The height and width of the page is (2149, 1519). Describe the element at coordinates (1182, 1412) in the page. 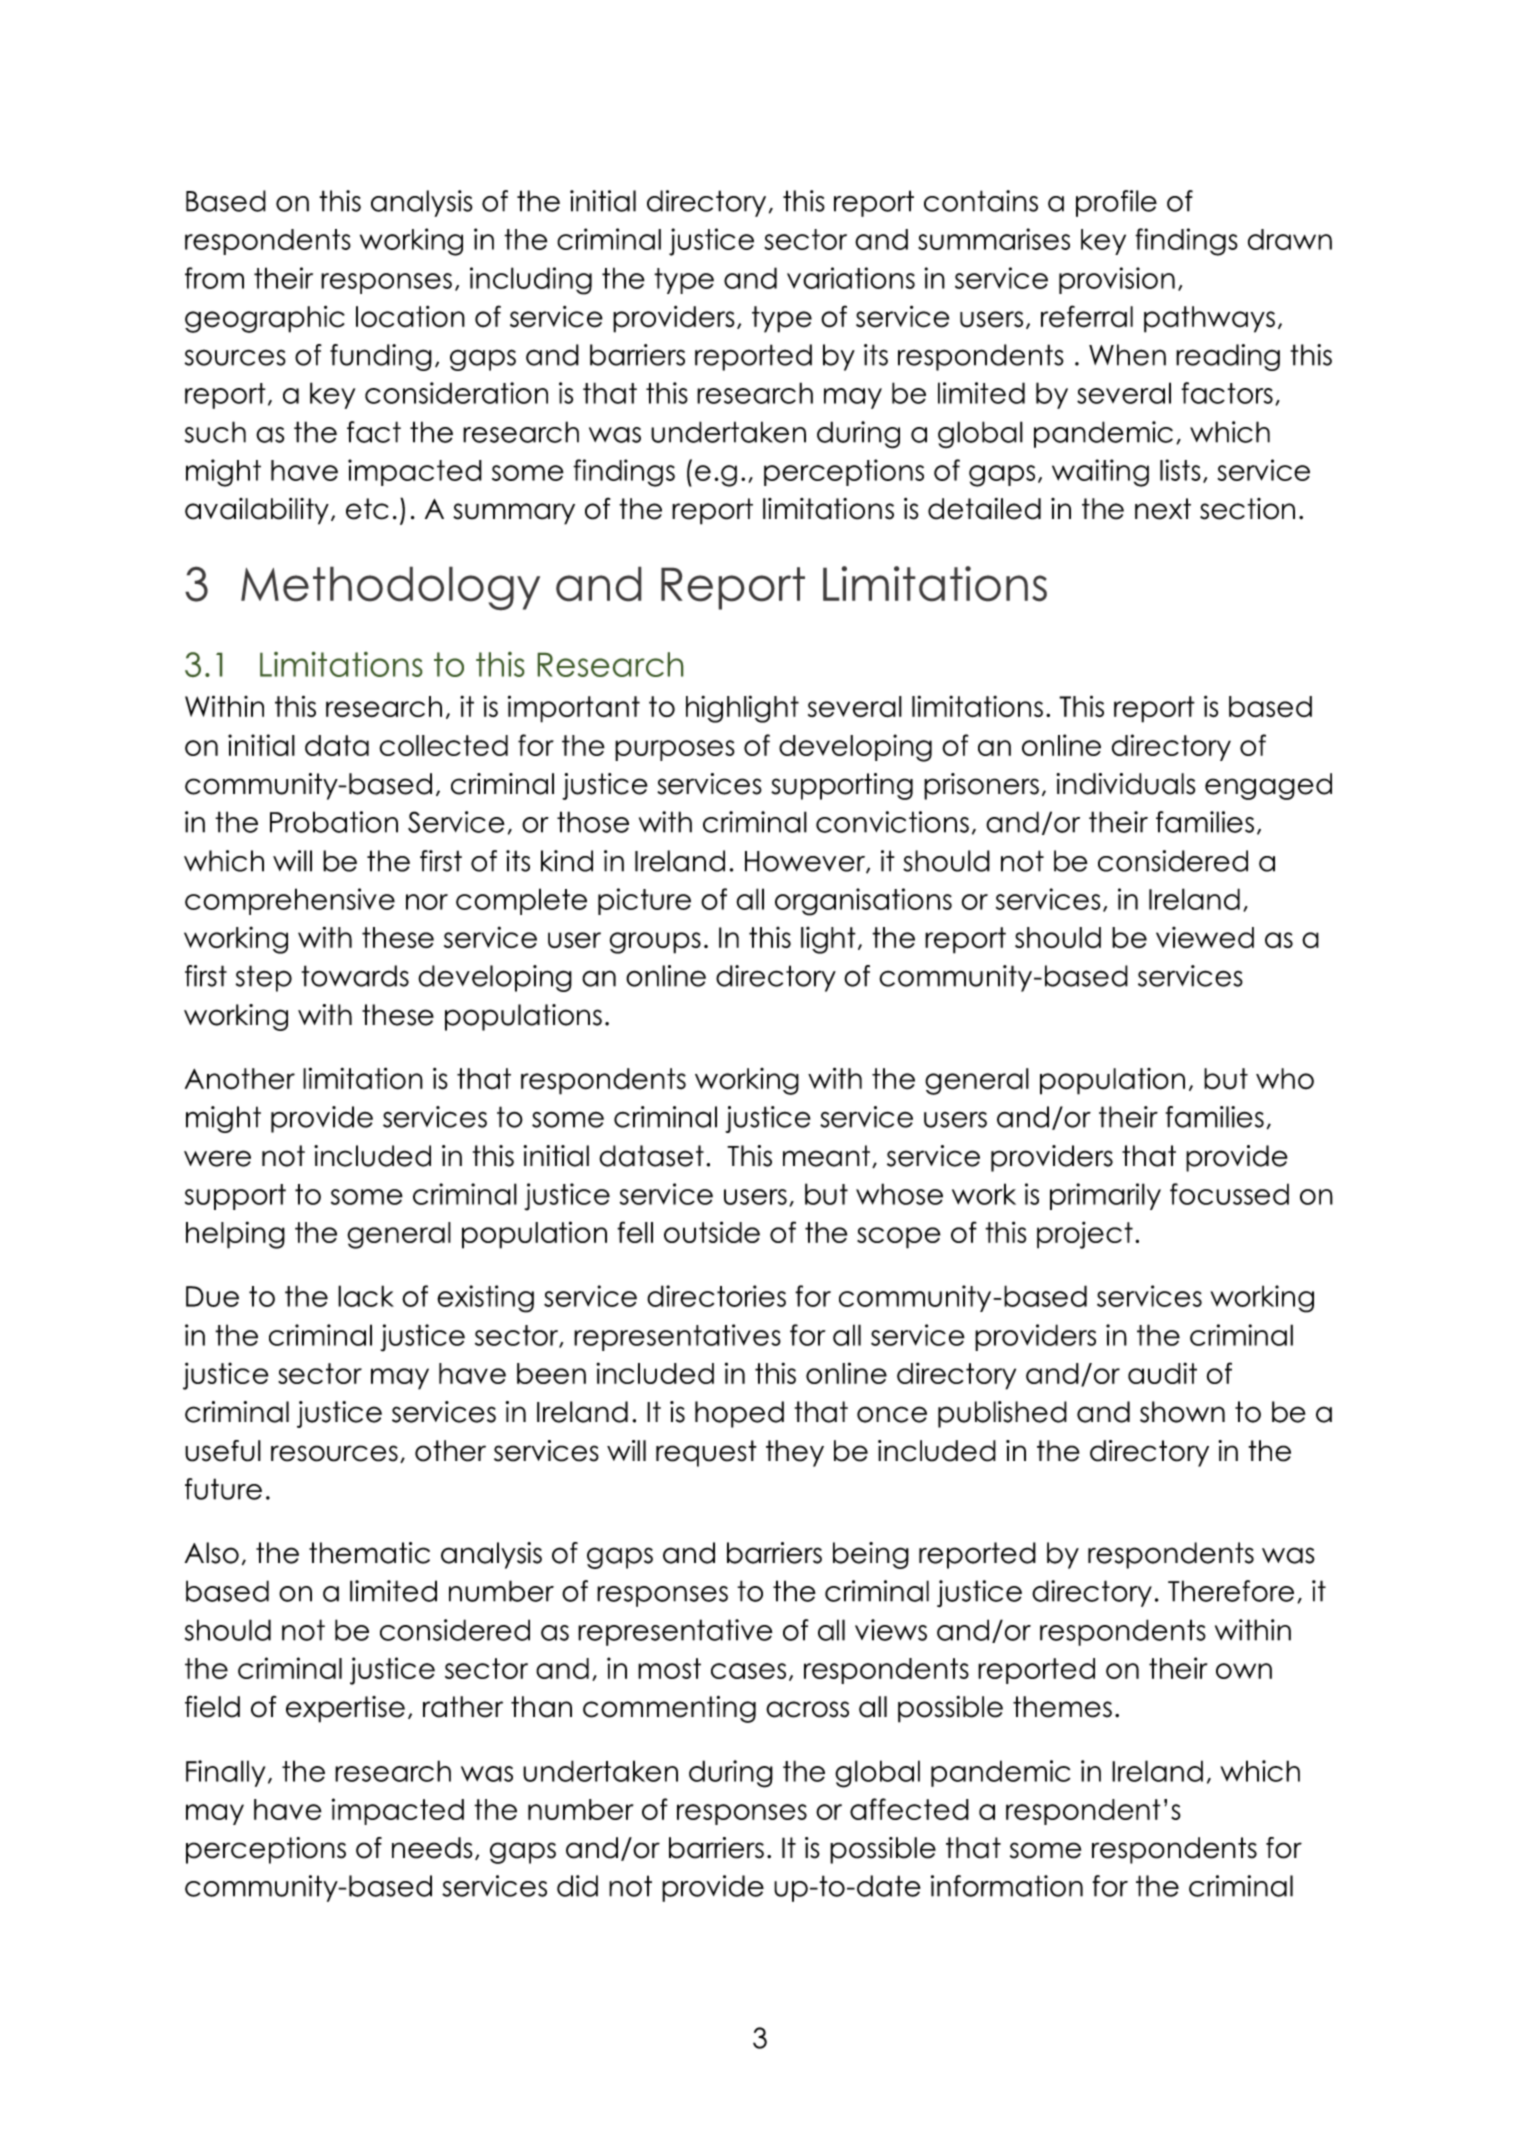

I see `shown` at that location.
